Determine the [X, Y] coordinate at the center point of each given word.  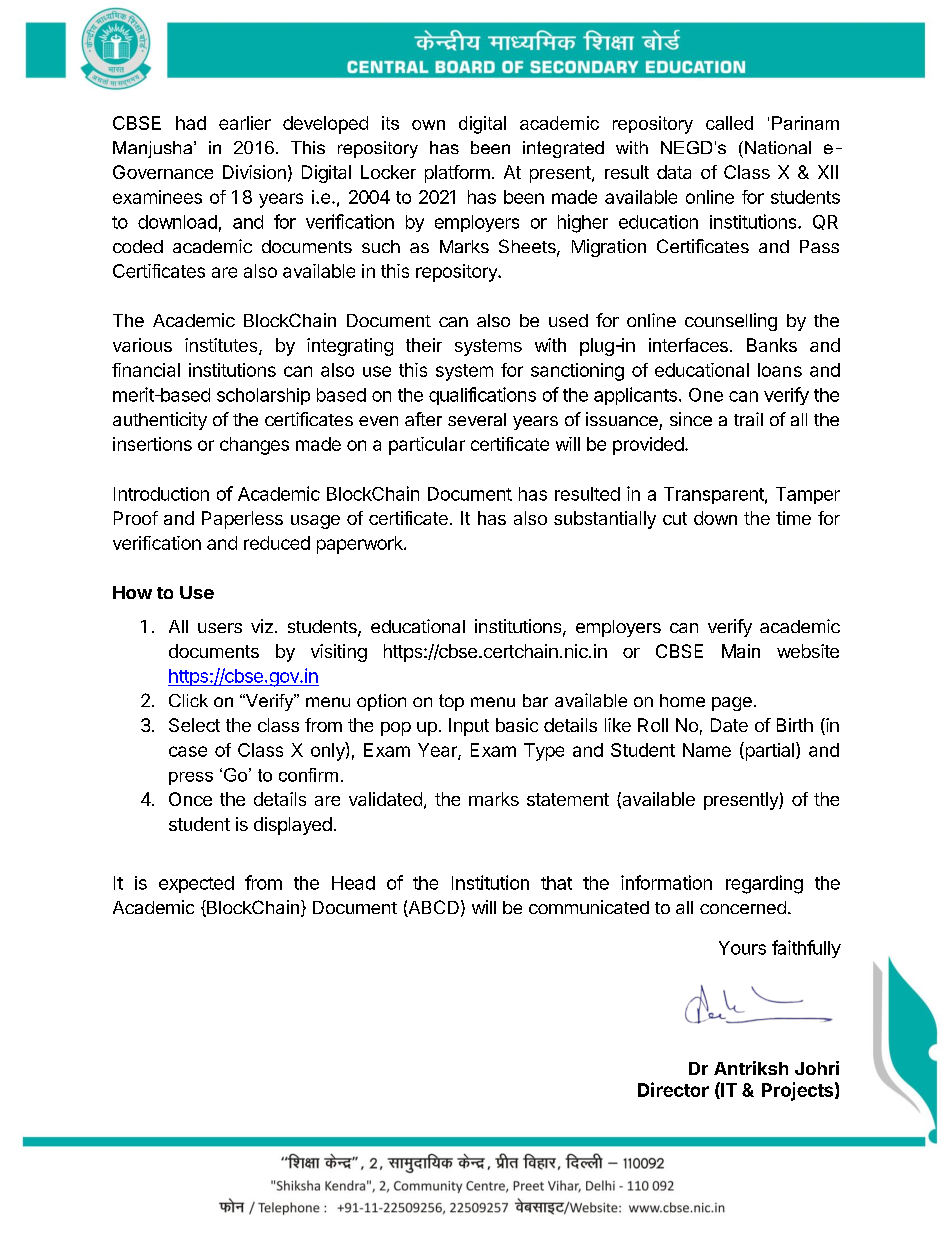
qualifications [482, 396]
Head [353, 883]
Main [741, 651]
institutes [222, 346]
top [451, 702]
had [191, 123]
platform [457, 174]
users [220, 628]
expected [196, 884]
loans [780, 370]
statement [568, 799]
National [778, 147]
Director [673, 1089]
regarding [764, 884]
